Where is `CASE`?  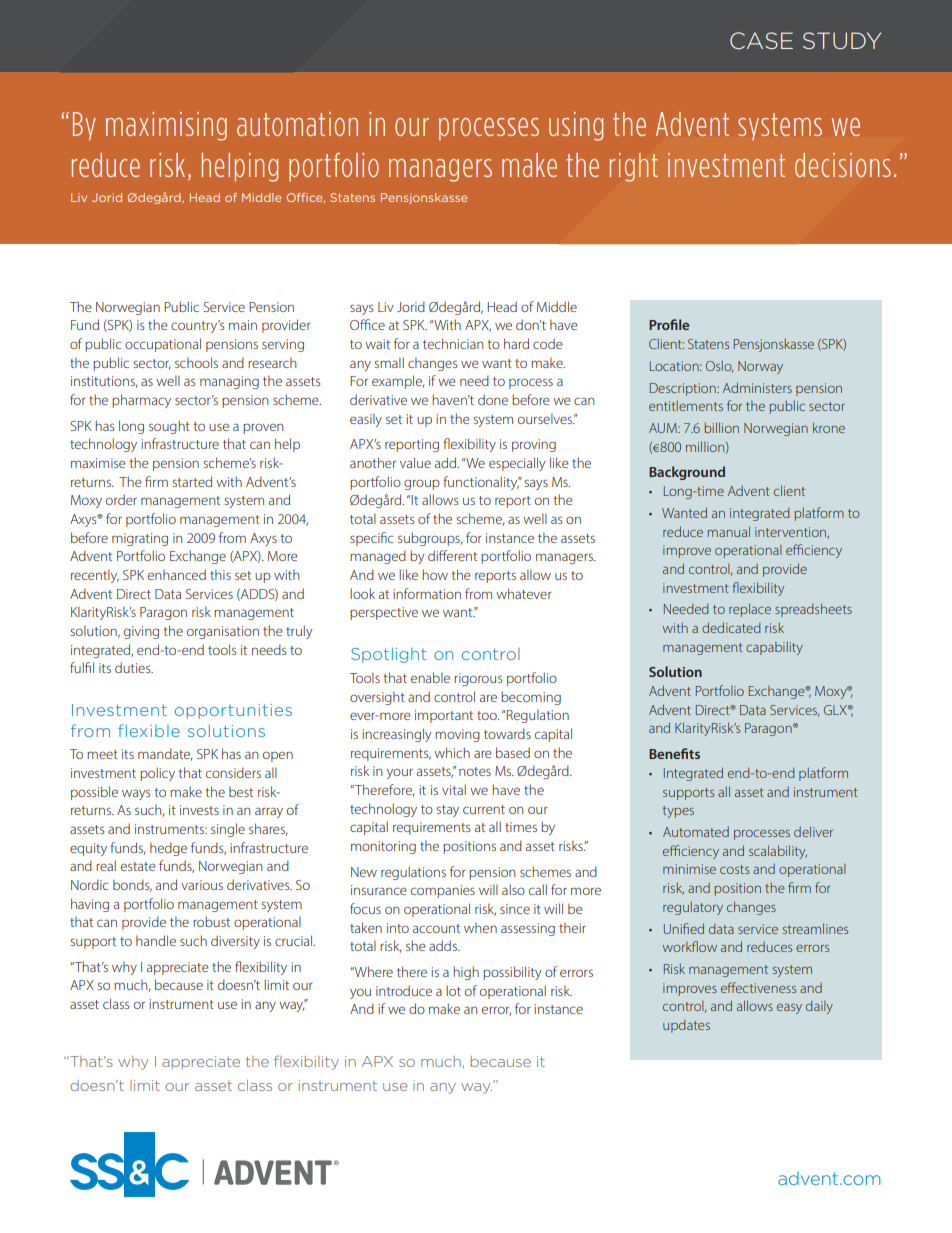
CASE is located at coordinates (761, 41).
